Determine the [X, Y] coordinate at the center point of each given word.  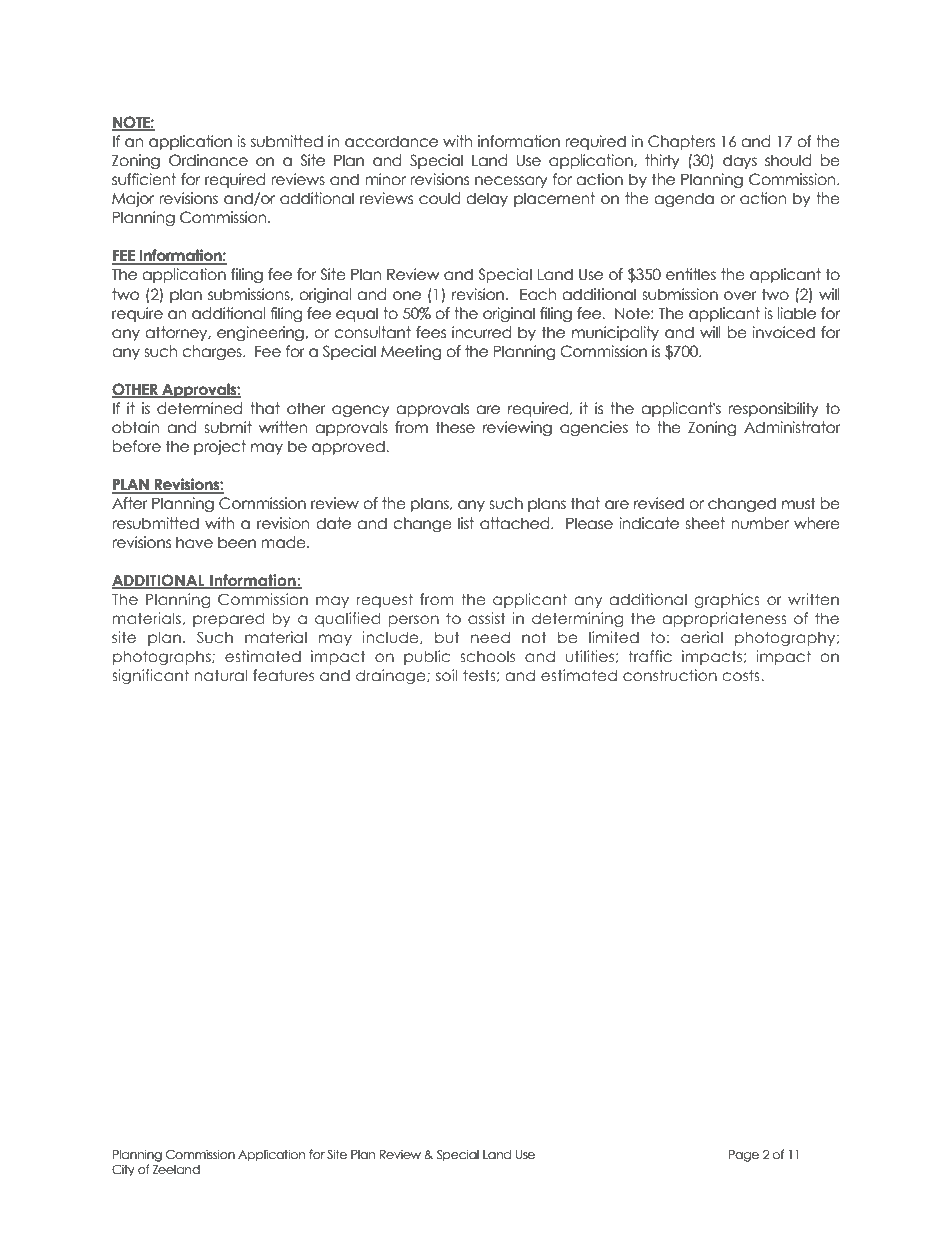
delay [487, 199]
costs [742, 675]
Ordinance [208, 160]
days [740, 161]
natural [220, 675]
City [123, 1170]
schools [487, 656]
